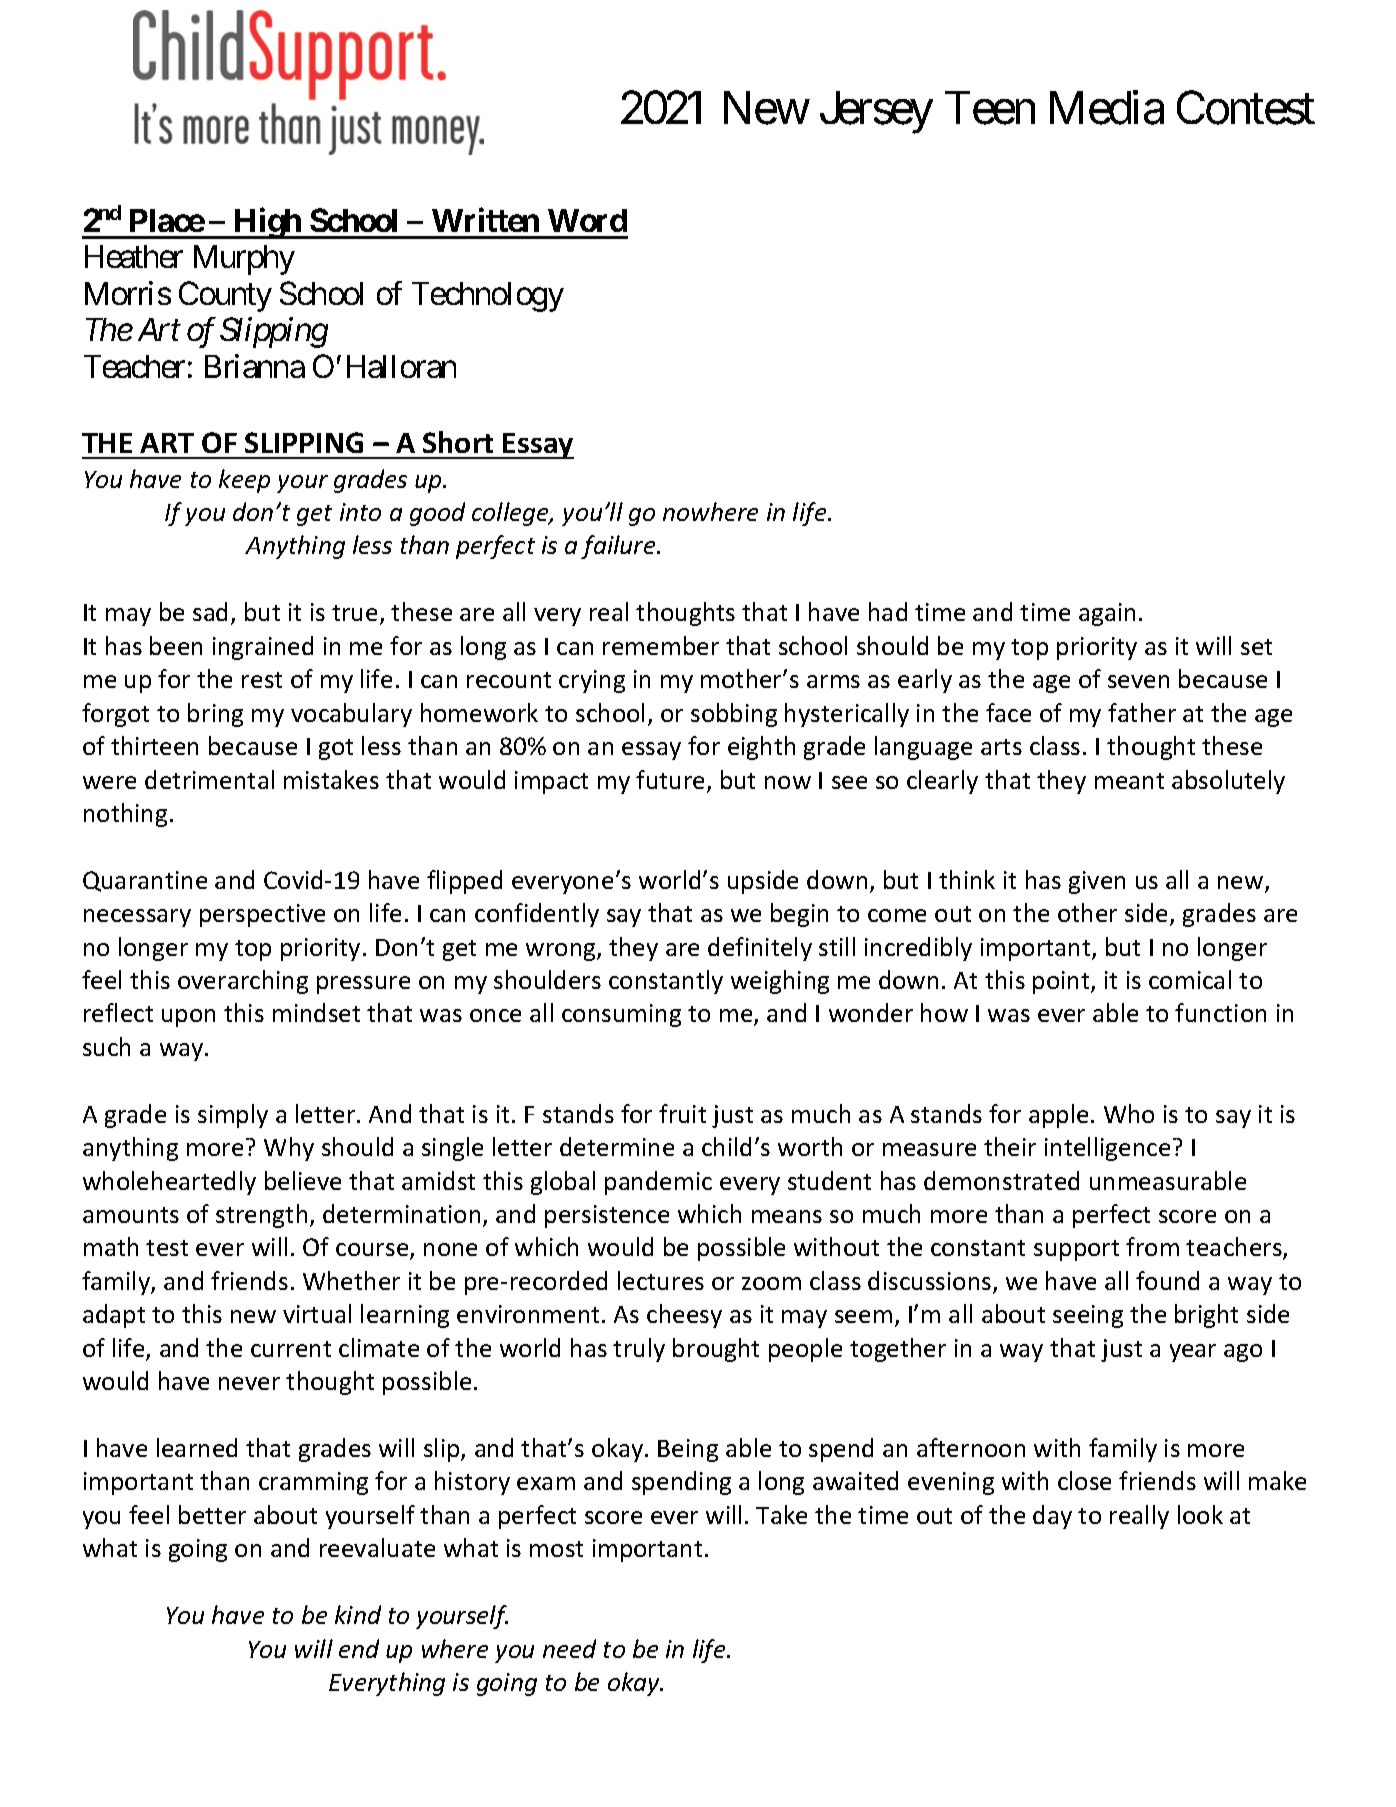  Describe the element at coordinates (1107, 614) in the screenshot. I see `again` at that location.
